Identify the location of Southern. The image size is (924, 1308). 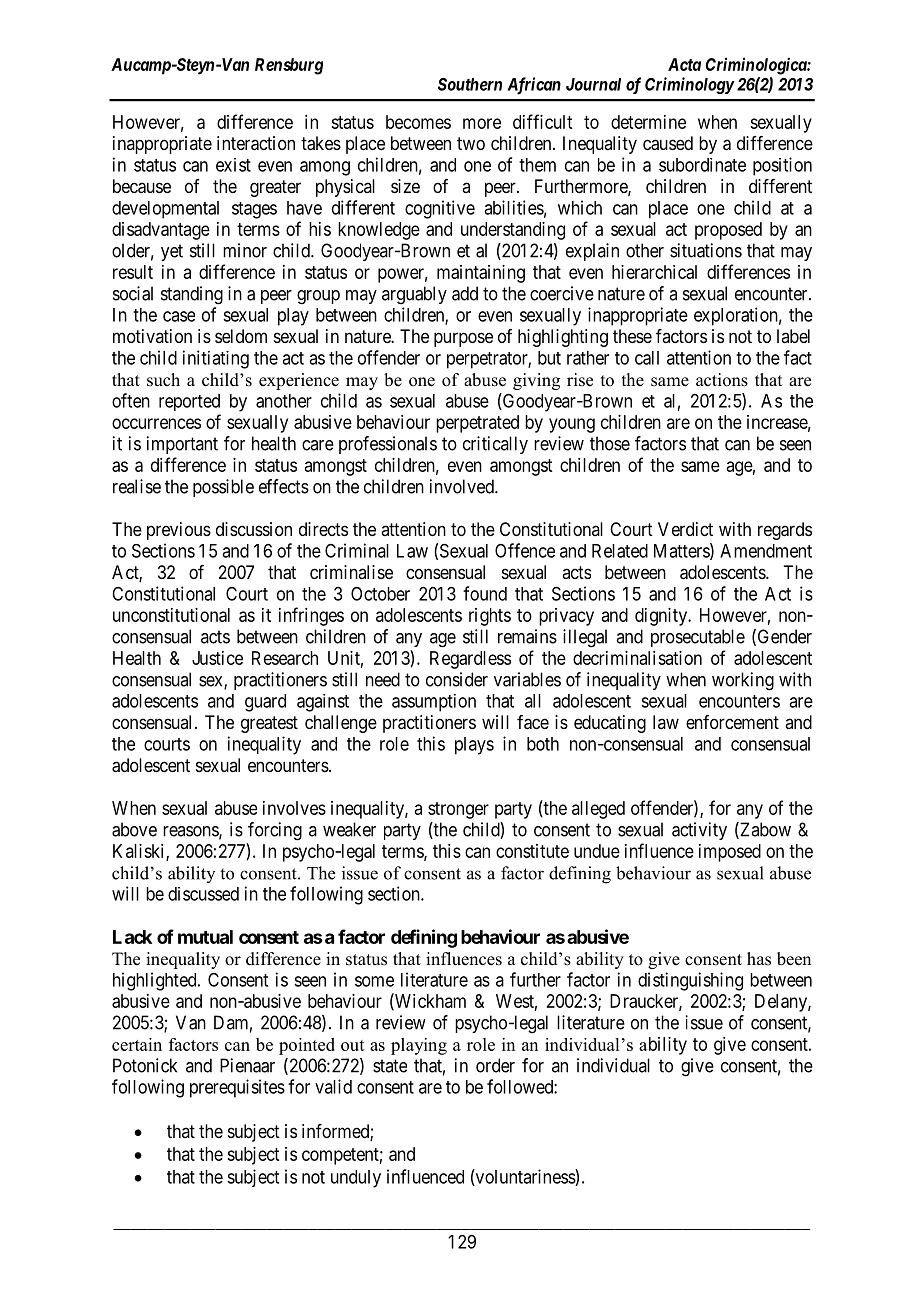
(470, 84).
